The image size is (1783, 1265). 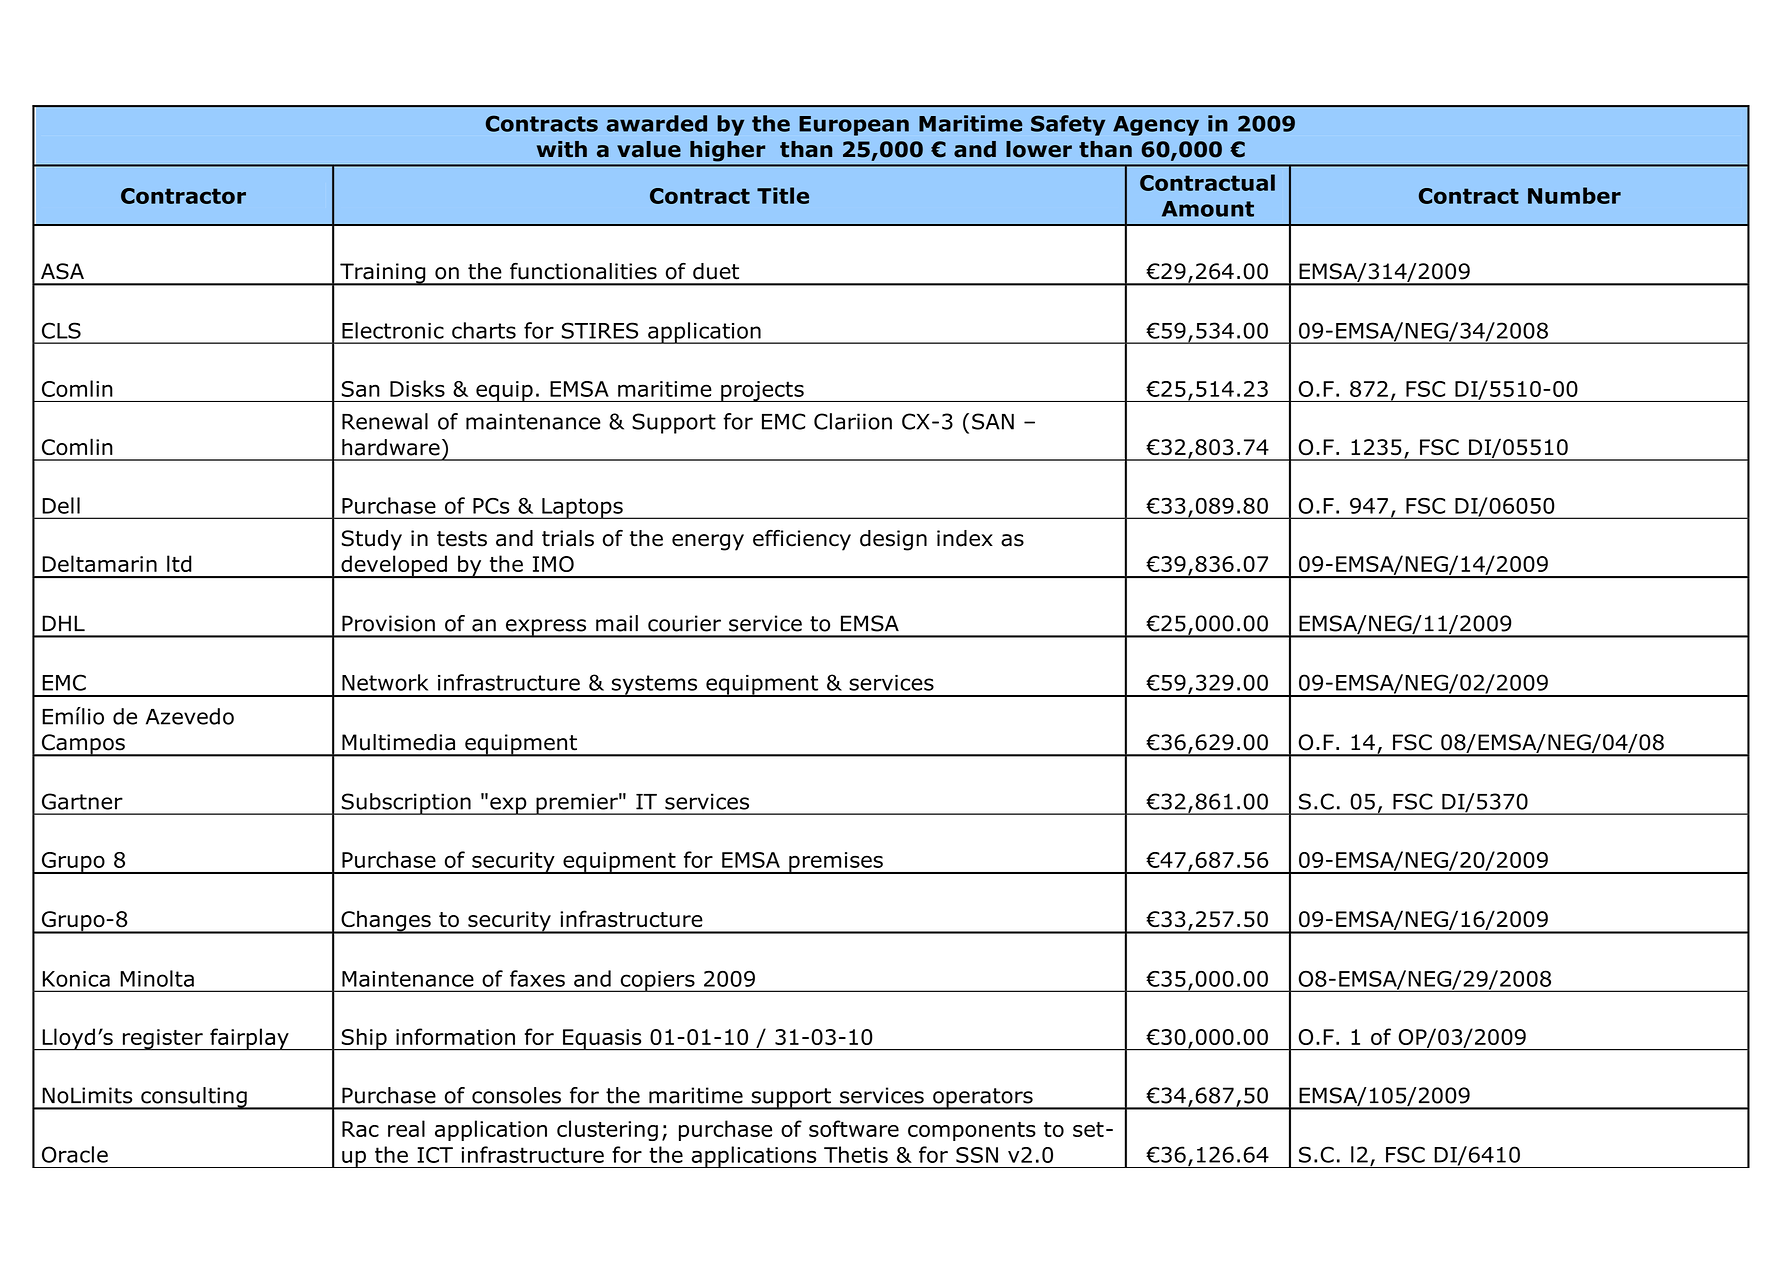 What do you see at coordinates (854, 1128) in the image?
I see `software` at bounding box center [854, 1128].
